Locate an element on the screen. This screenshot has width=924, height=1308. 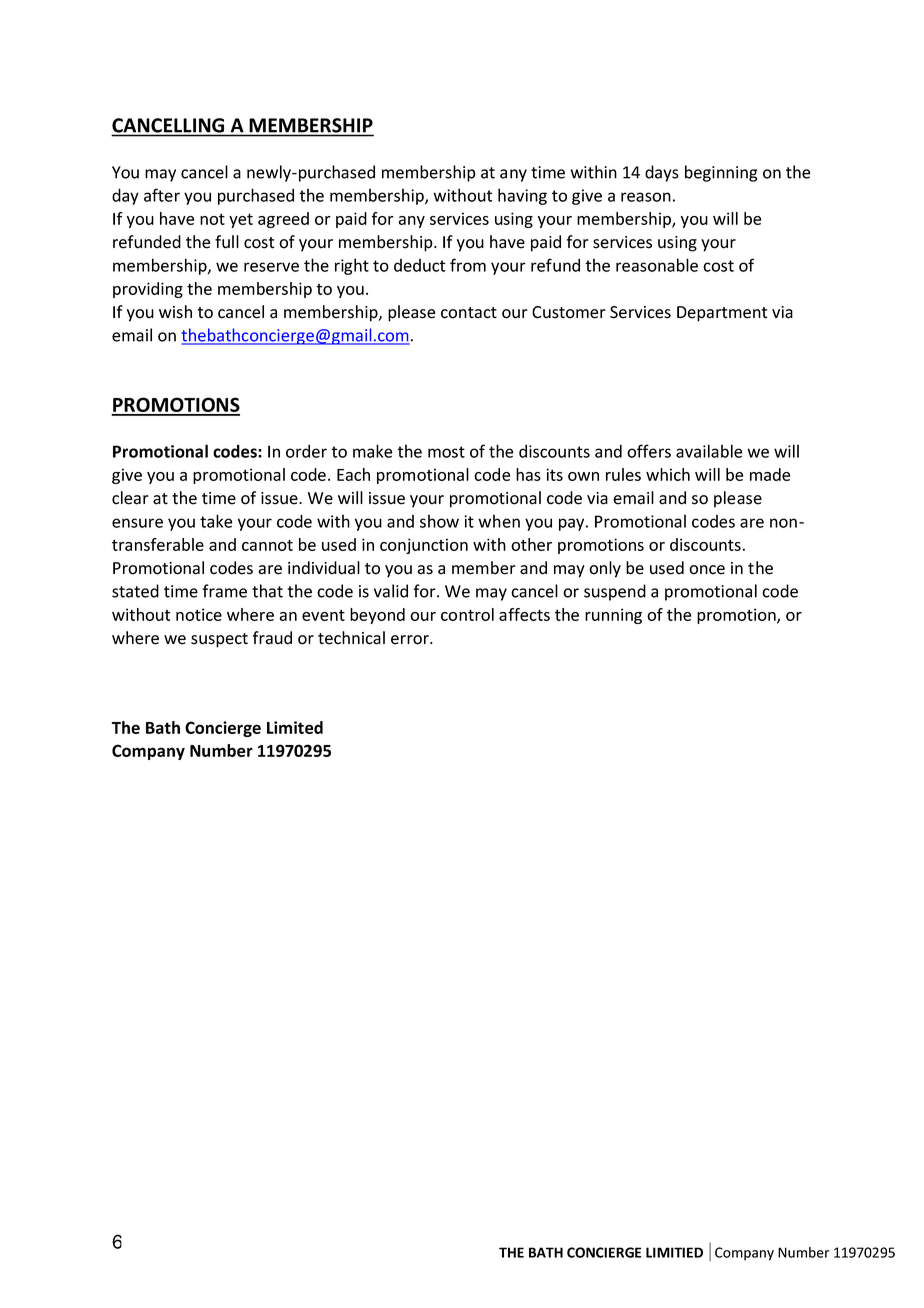
once is located at coordinates (707, 570).
